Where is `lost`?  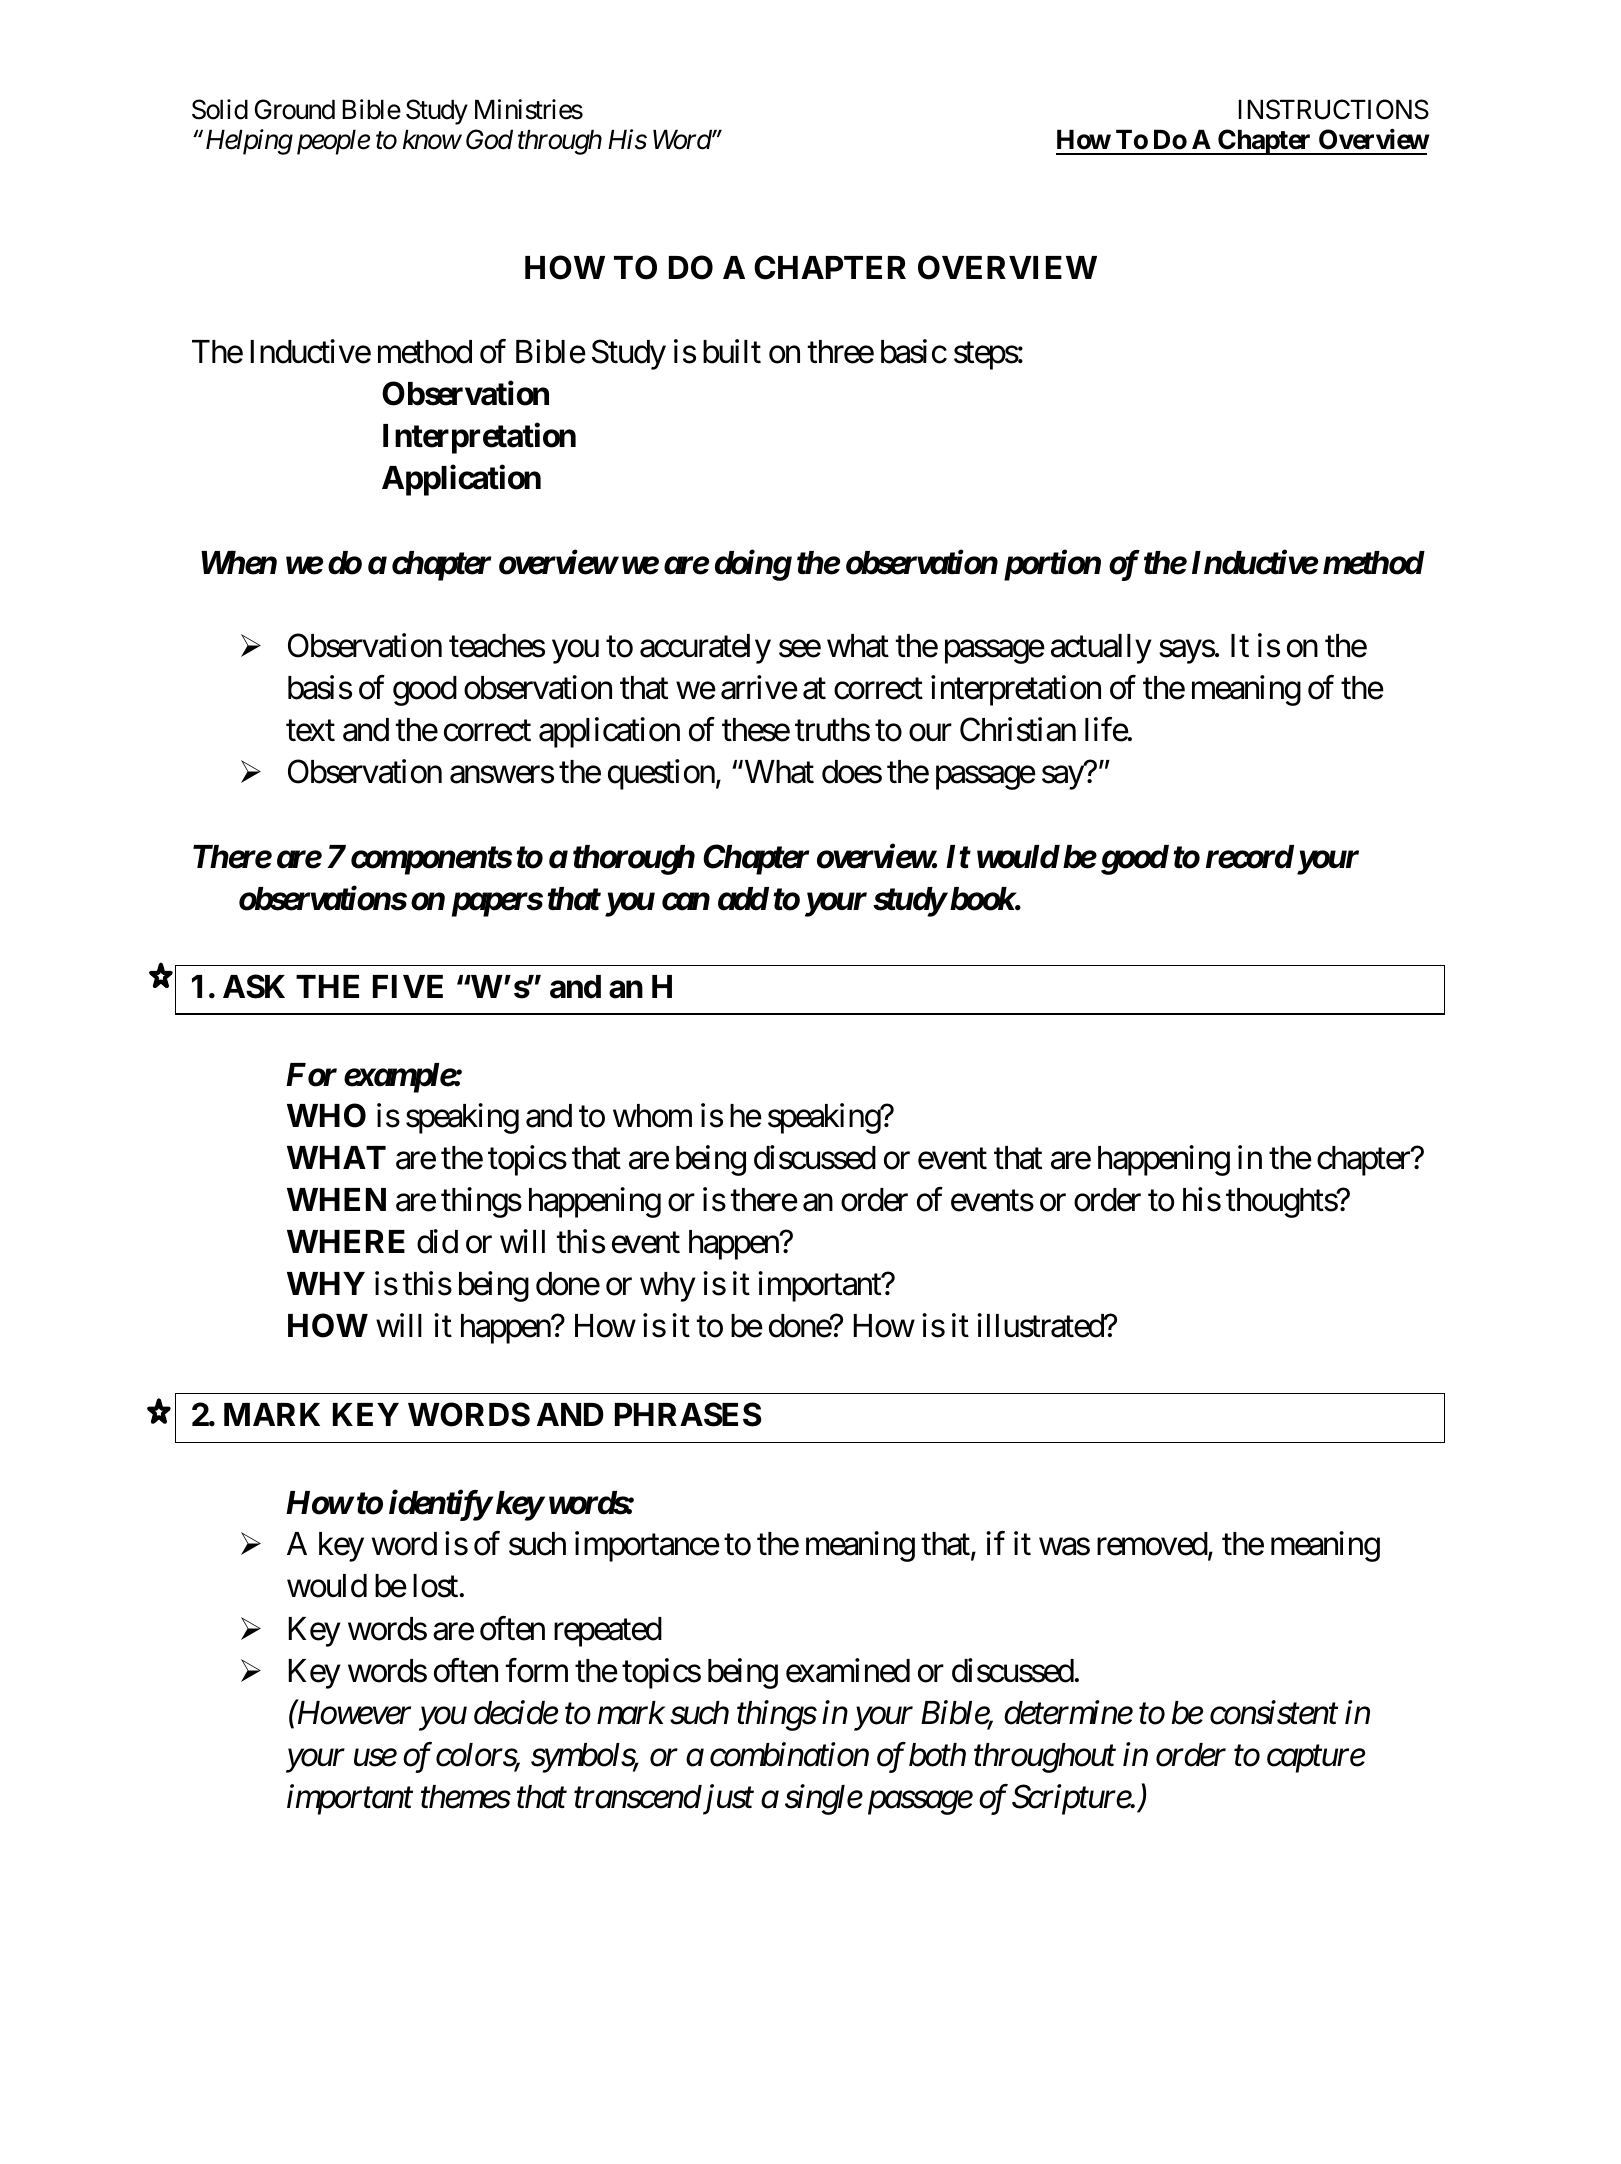 lost is located at coordinates (435, 1586).
